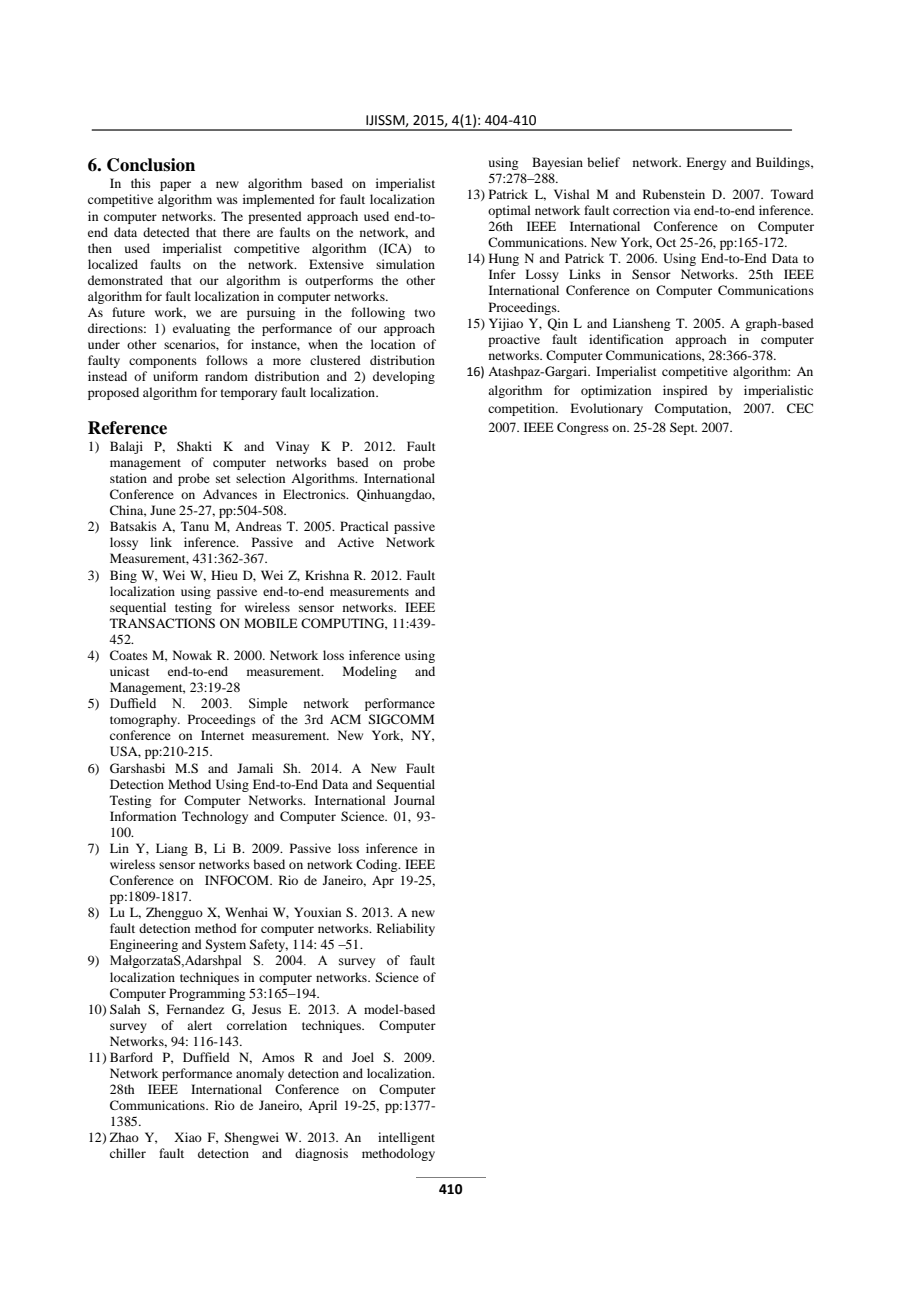 Image resolution: width=924 pixels, height=1308 pixels. Describe the element at coordinates (522, 409) in the page. I see `competition` at that location.
